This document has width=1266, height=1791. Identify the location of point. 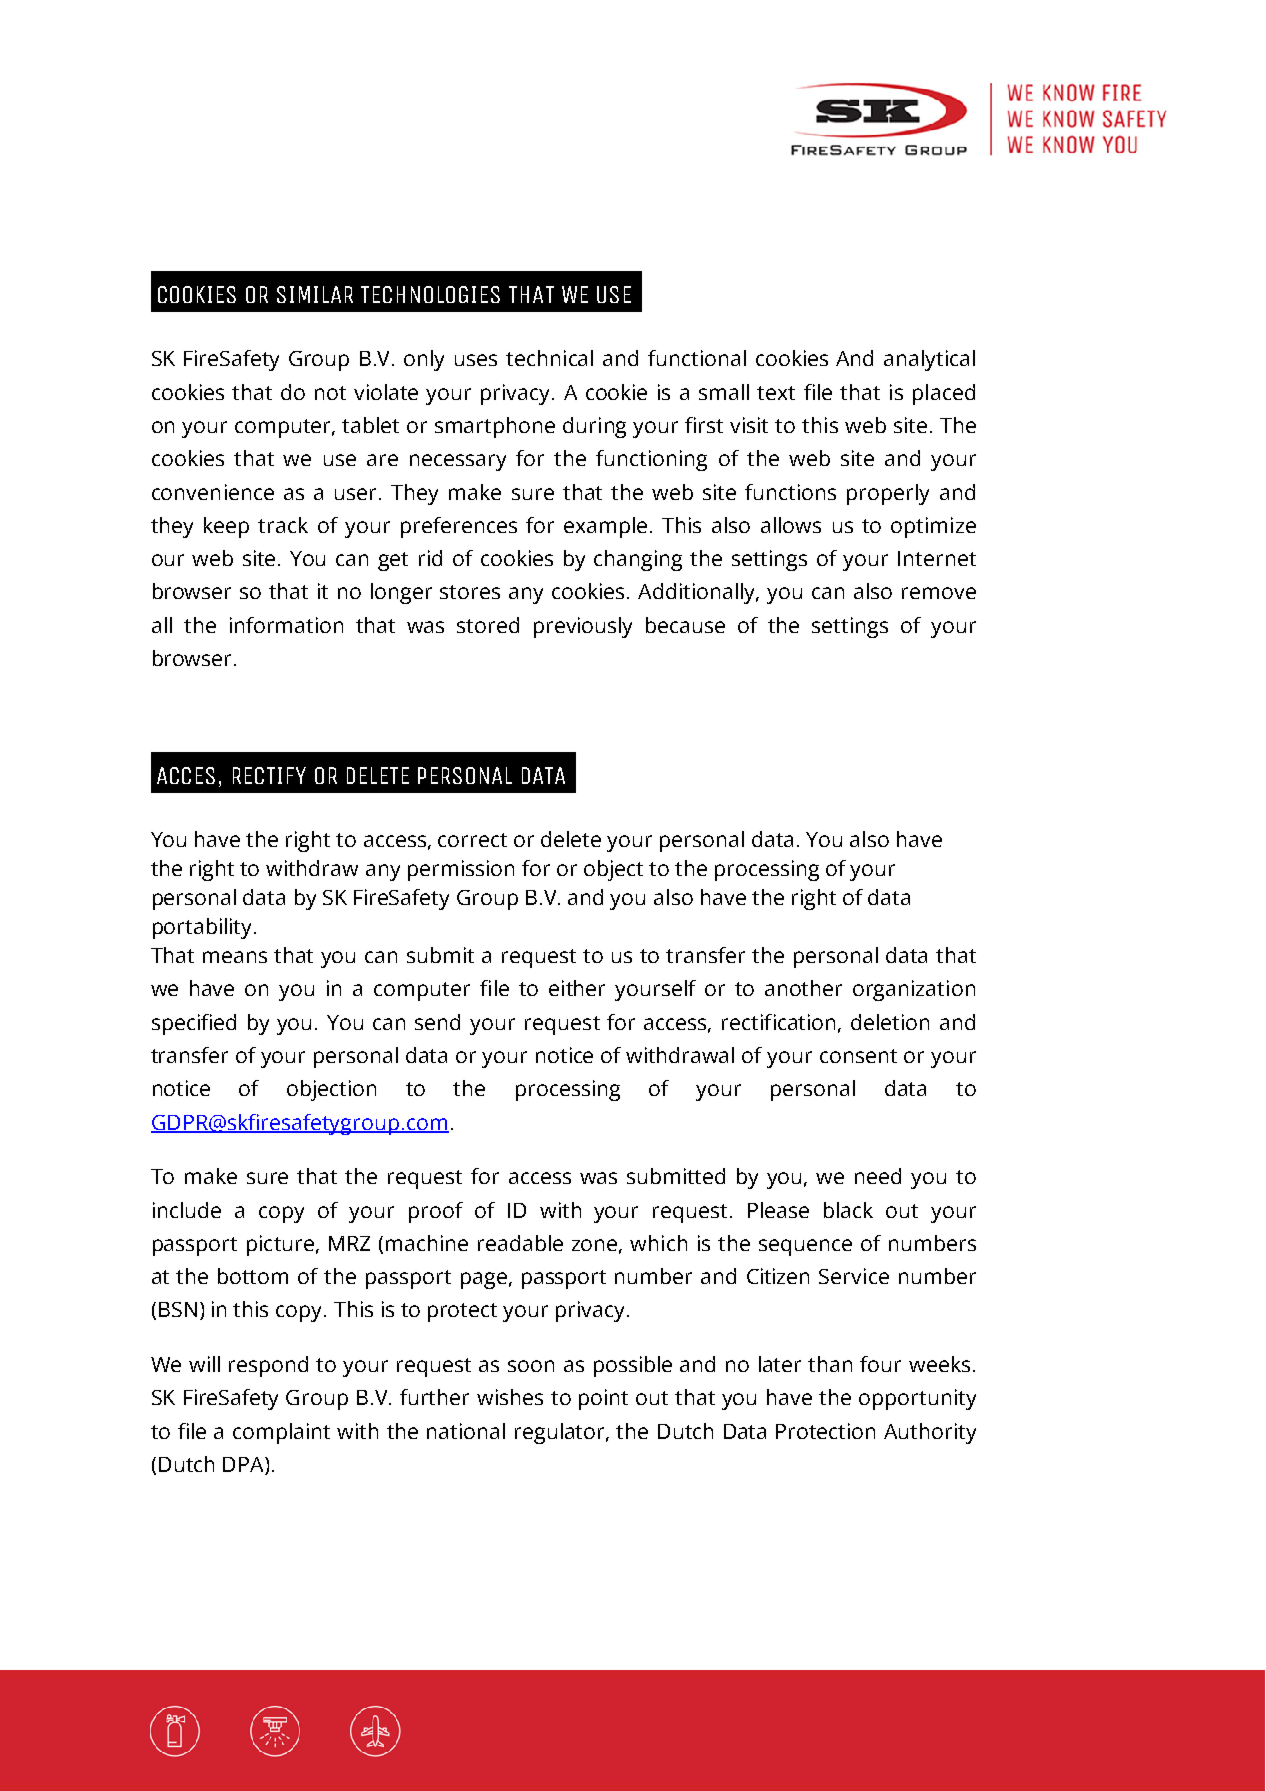
(603, 1399).
